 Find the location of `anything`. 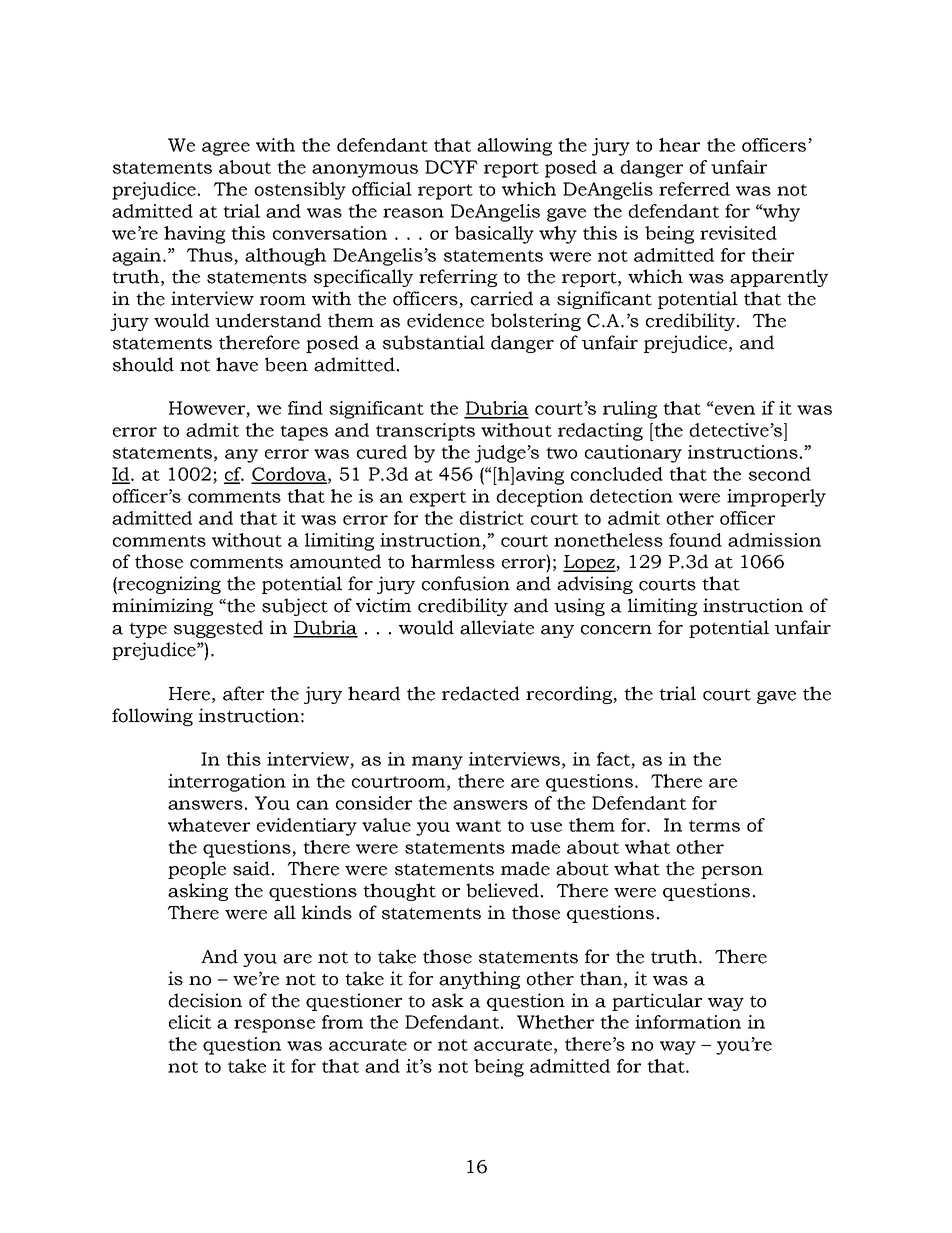

anything is located at coordinates (479, 980).
